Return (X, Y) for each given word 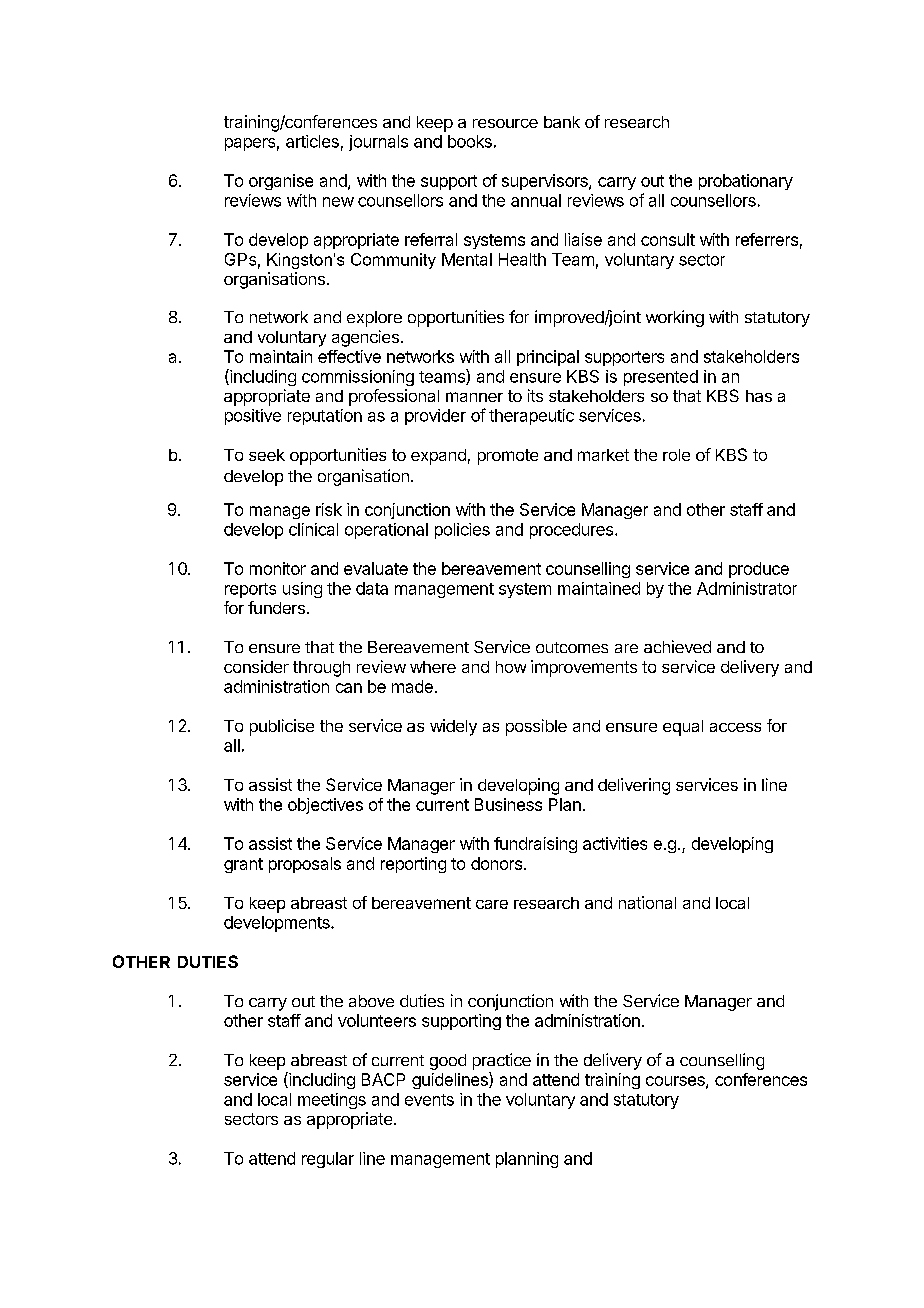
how (511, 667)
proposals (305, 865)
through (321, 669)
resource (505, 123)
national (647, 902)
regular (328, 1160)
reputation (325, 417)
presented (661, 378)
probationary (746, 182)
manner (474, 397)
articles (312, 141)
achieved (677, 646)
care (492, 904)
